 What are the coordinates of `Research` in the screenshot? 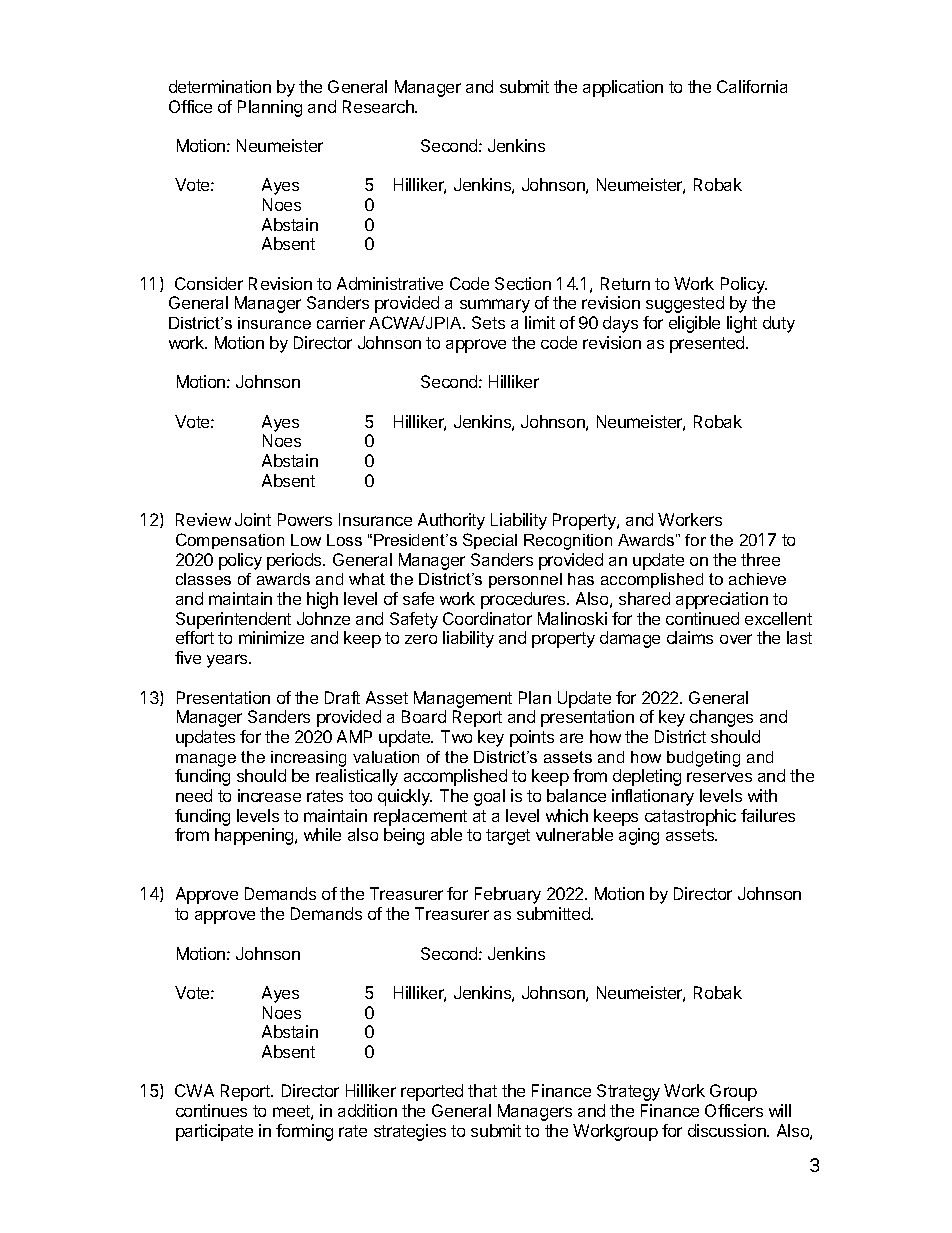 It's located at (379, 106).
